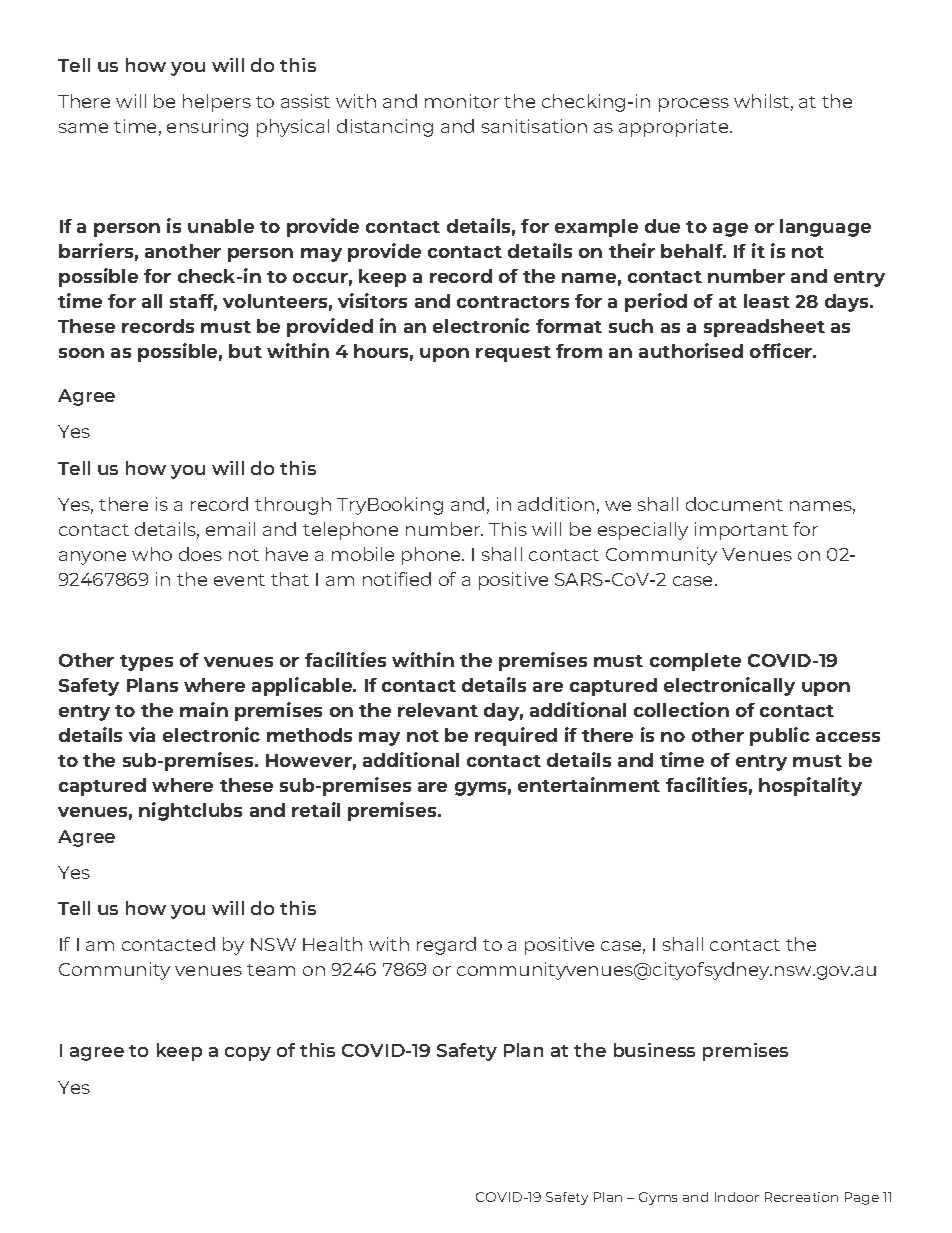 The height and width of the screenshot is (1233, 952). I want to click on entertainment, so click(589, 784).
